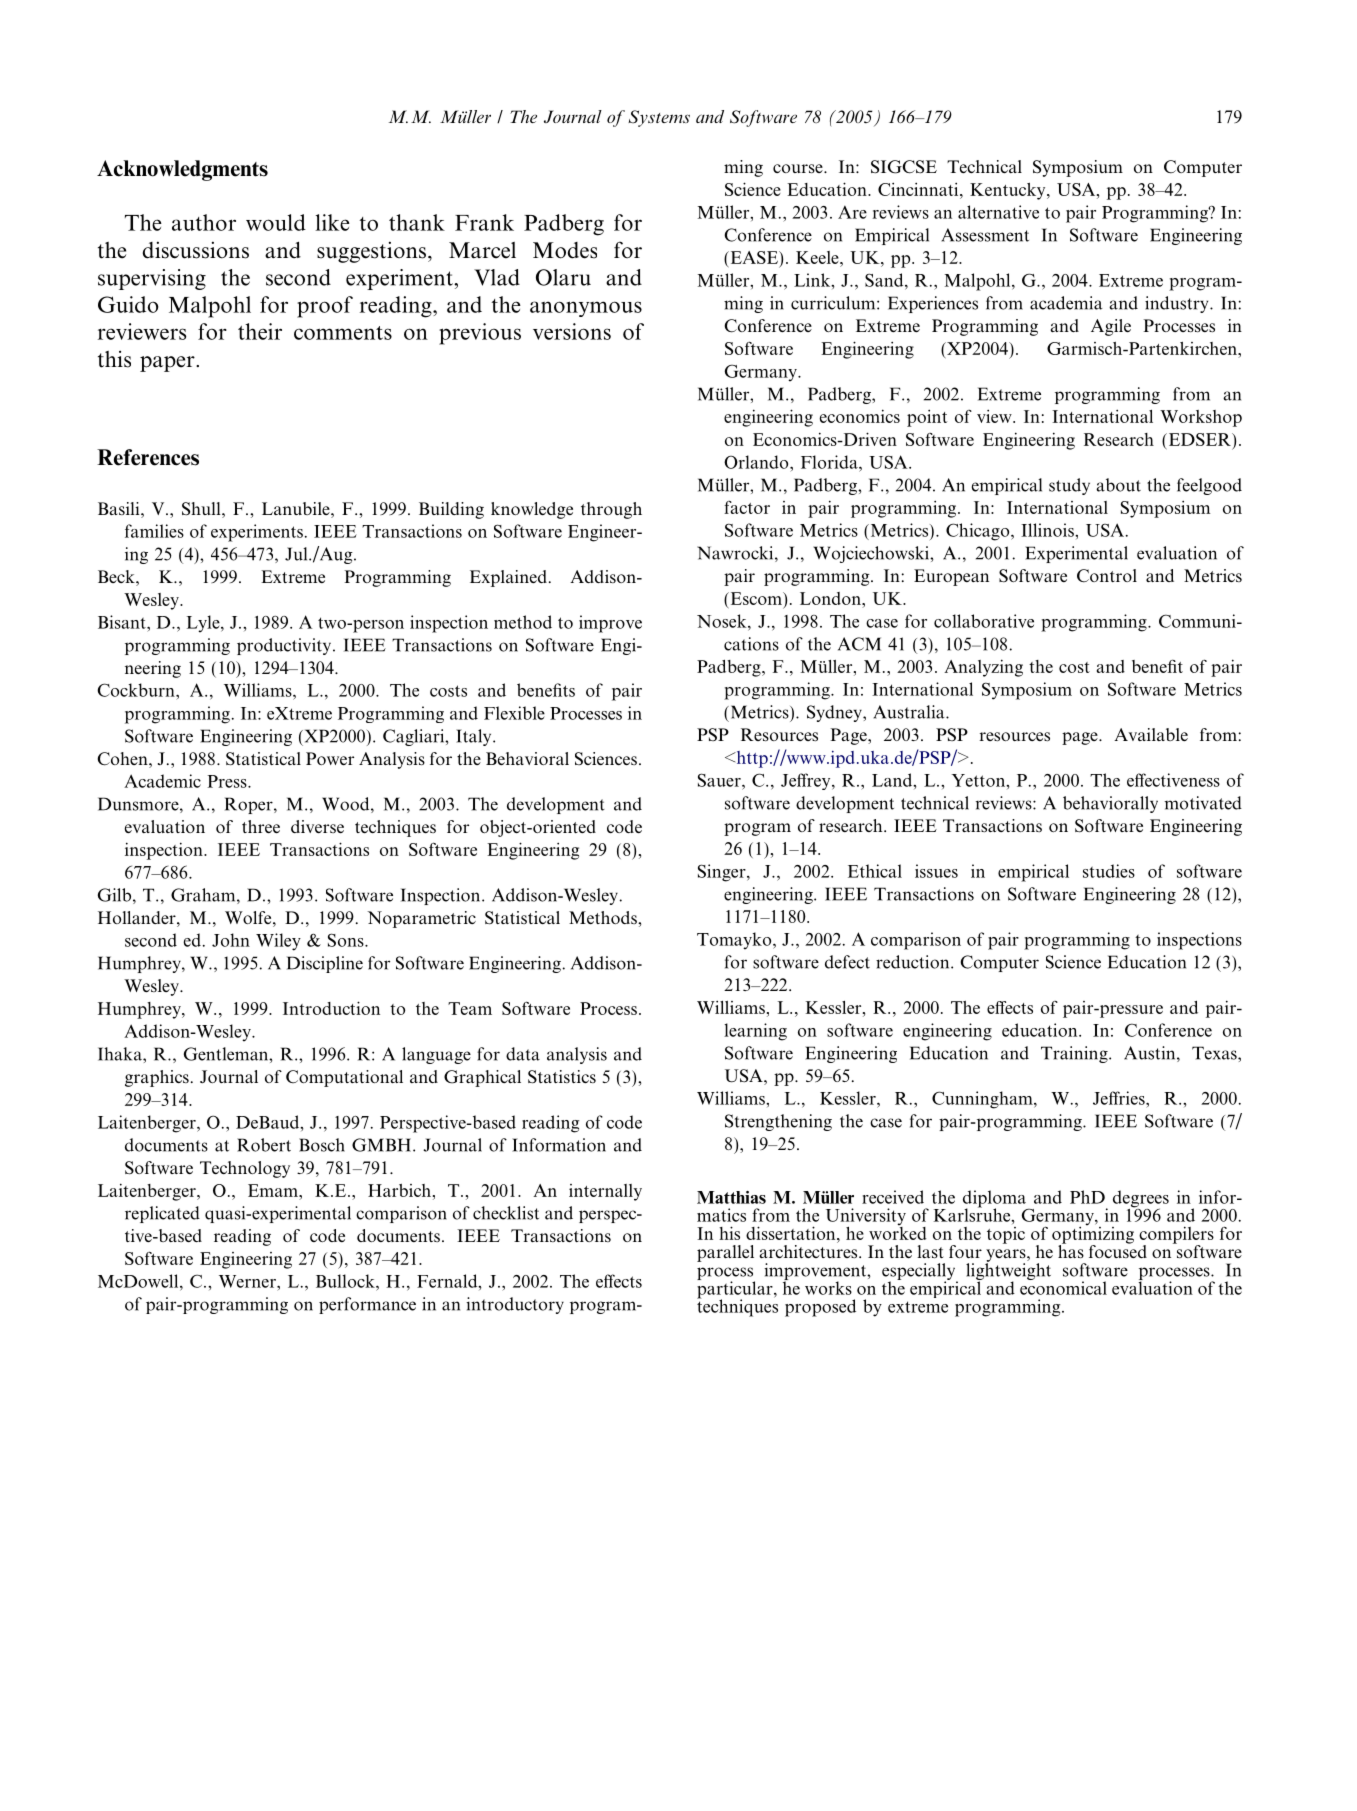 The width and height of the image is (1357, 1811). What do you see at coordinates (346, 1281) in the image?
I see `Bullock` at bounding box center [346, 1281].
